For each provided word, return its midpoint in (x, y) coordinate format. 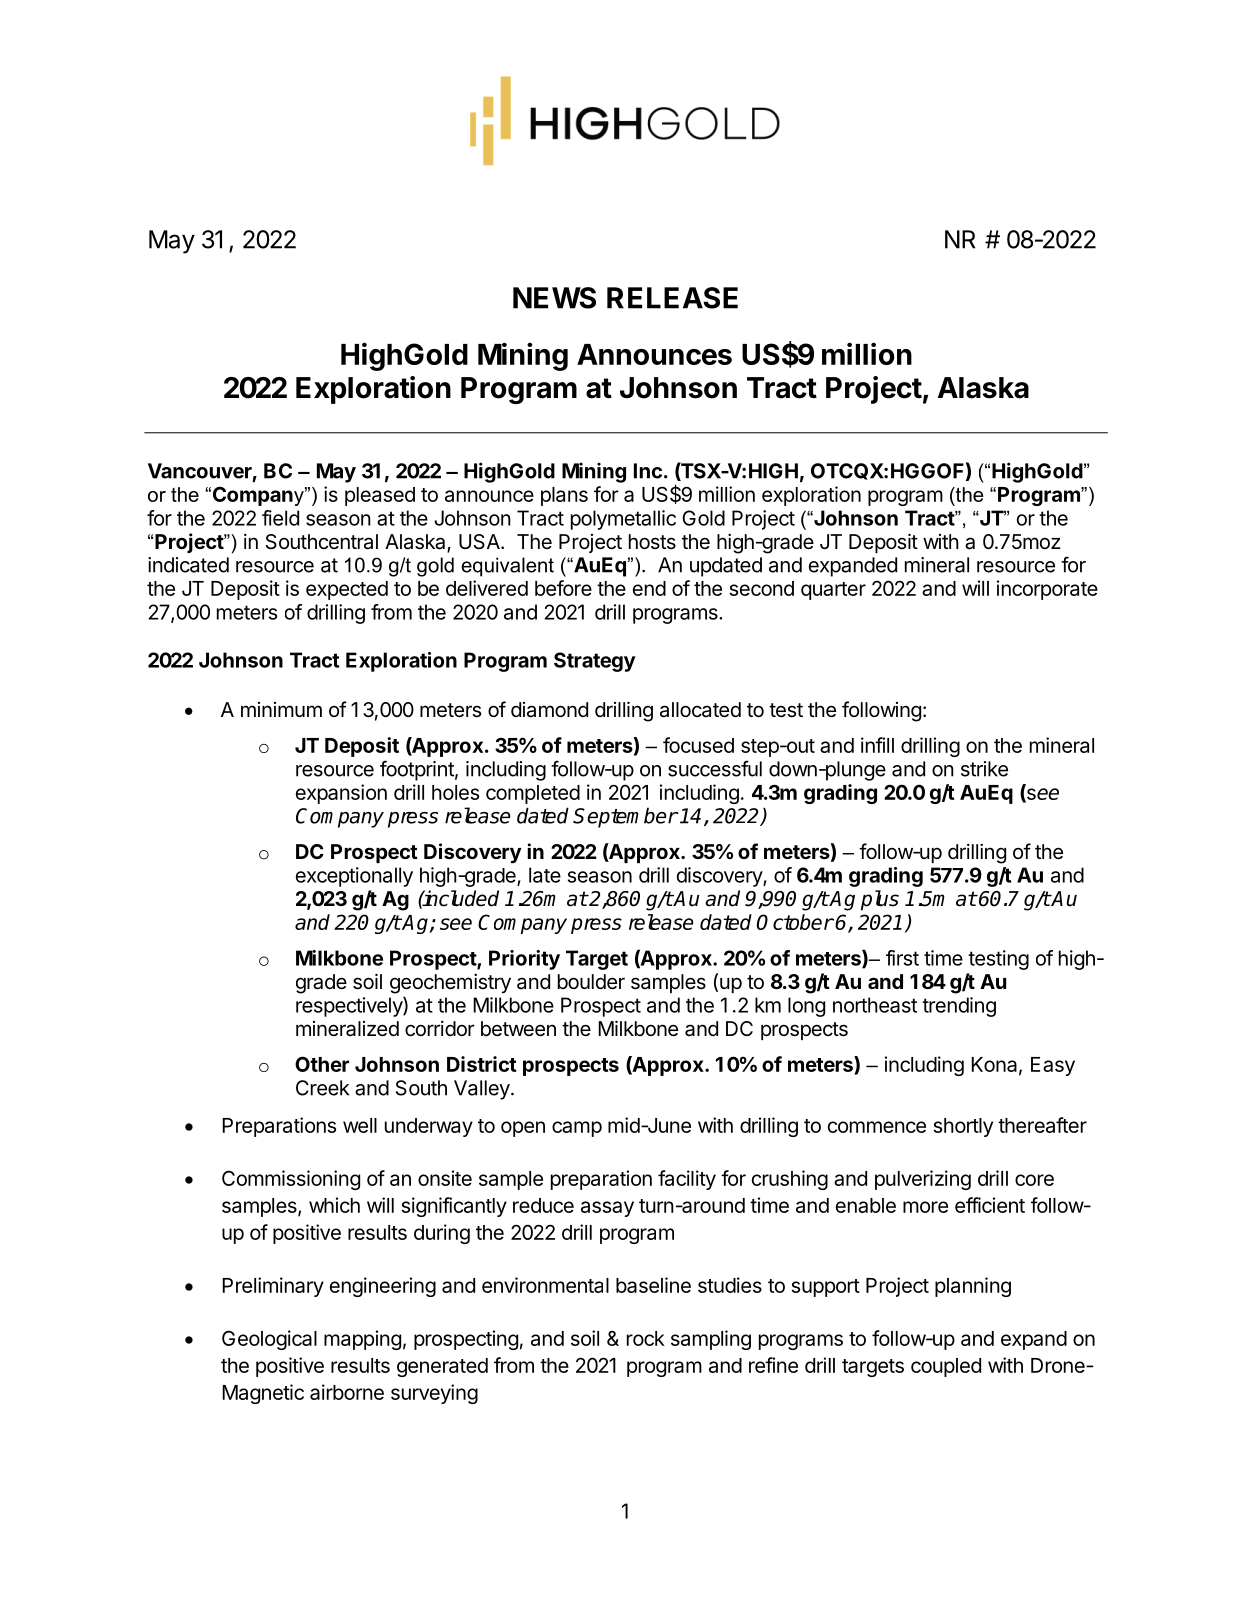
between (518, 1029)
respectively (350, 1007)
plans (564, 496)
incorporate (1047, 590)
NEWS (554, 298)
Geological (269, 1340)
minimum (281, 709)
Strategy (595, 662)
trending (959, 1007)
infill (877, 745)
